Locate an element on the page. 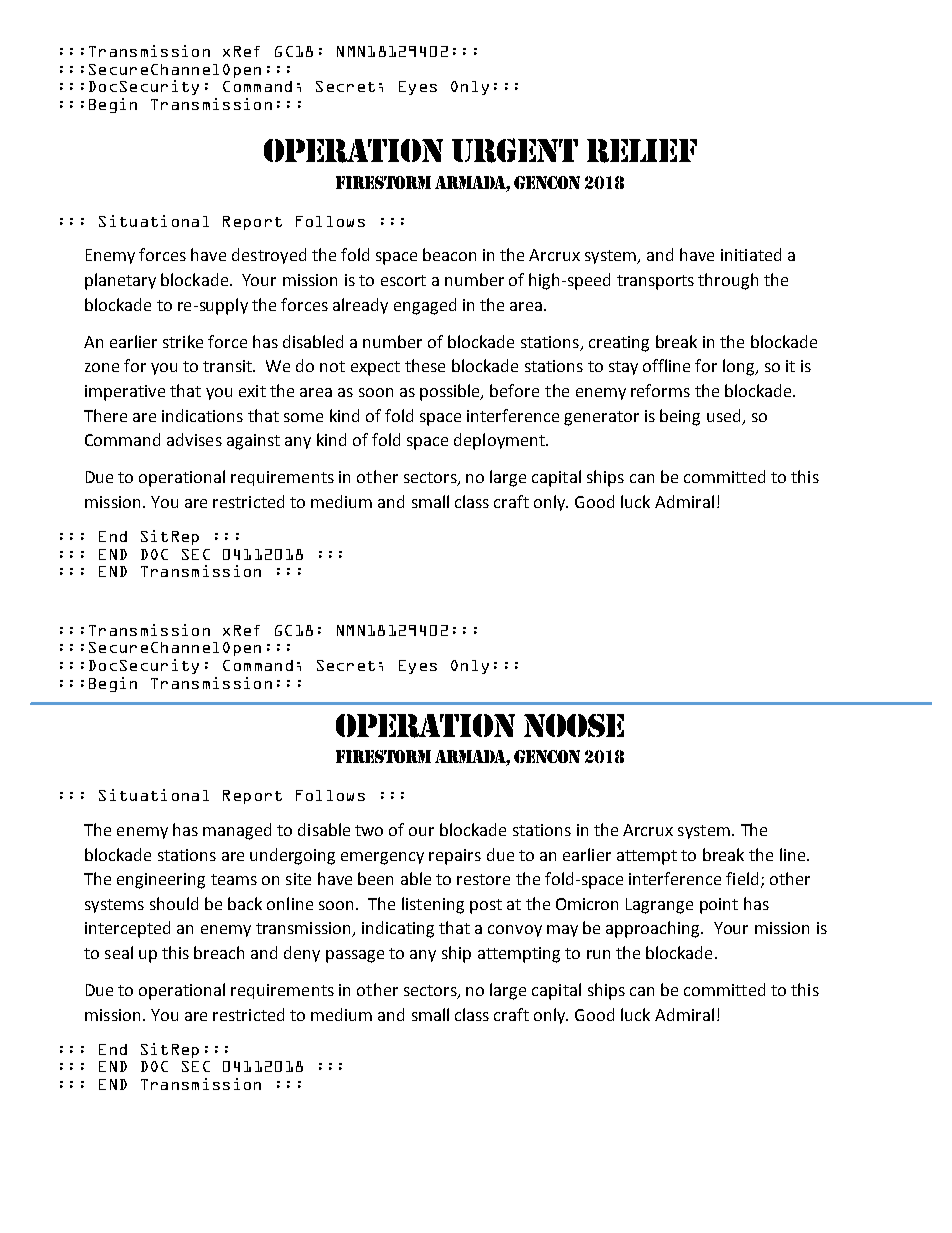 The width and height of the page is (952, 1233). destroyed is located at coordinates (269, 256).
